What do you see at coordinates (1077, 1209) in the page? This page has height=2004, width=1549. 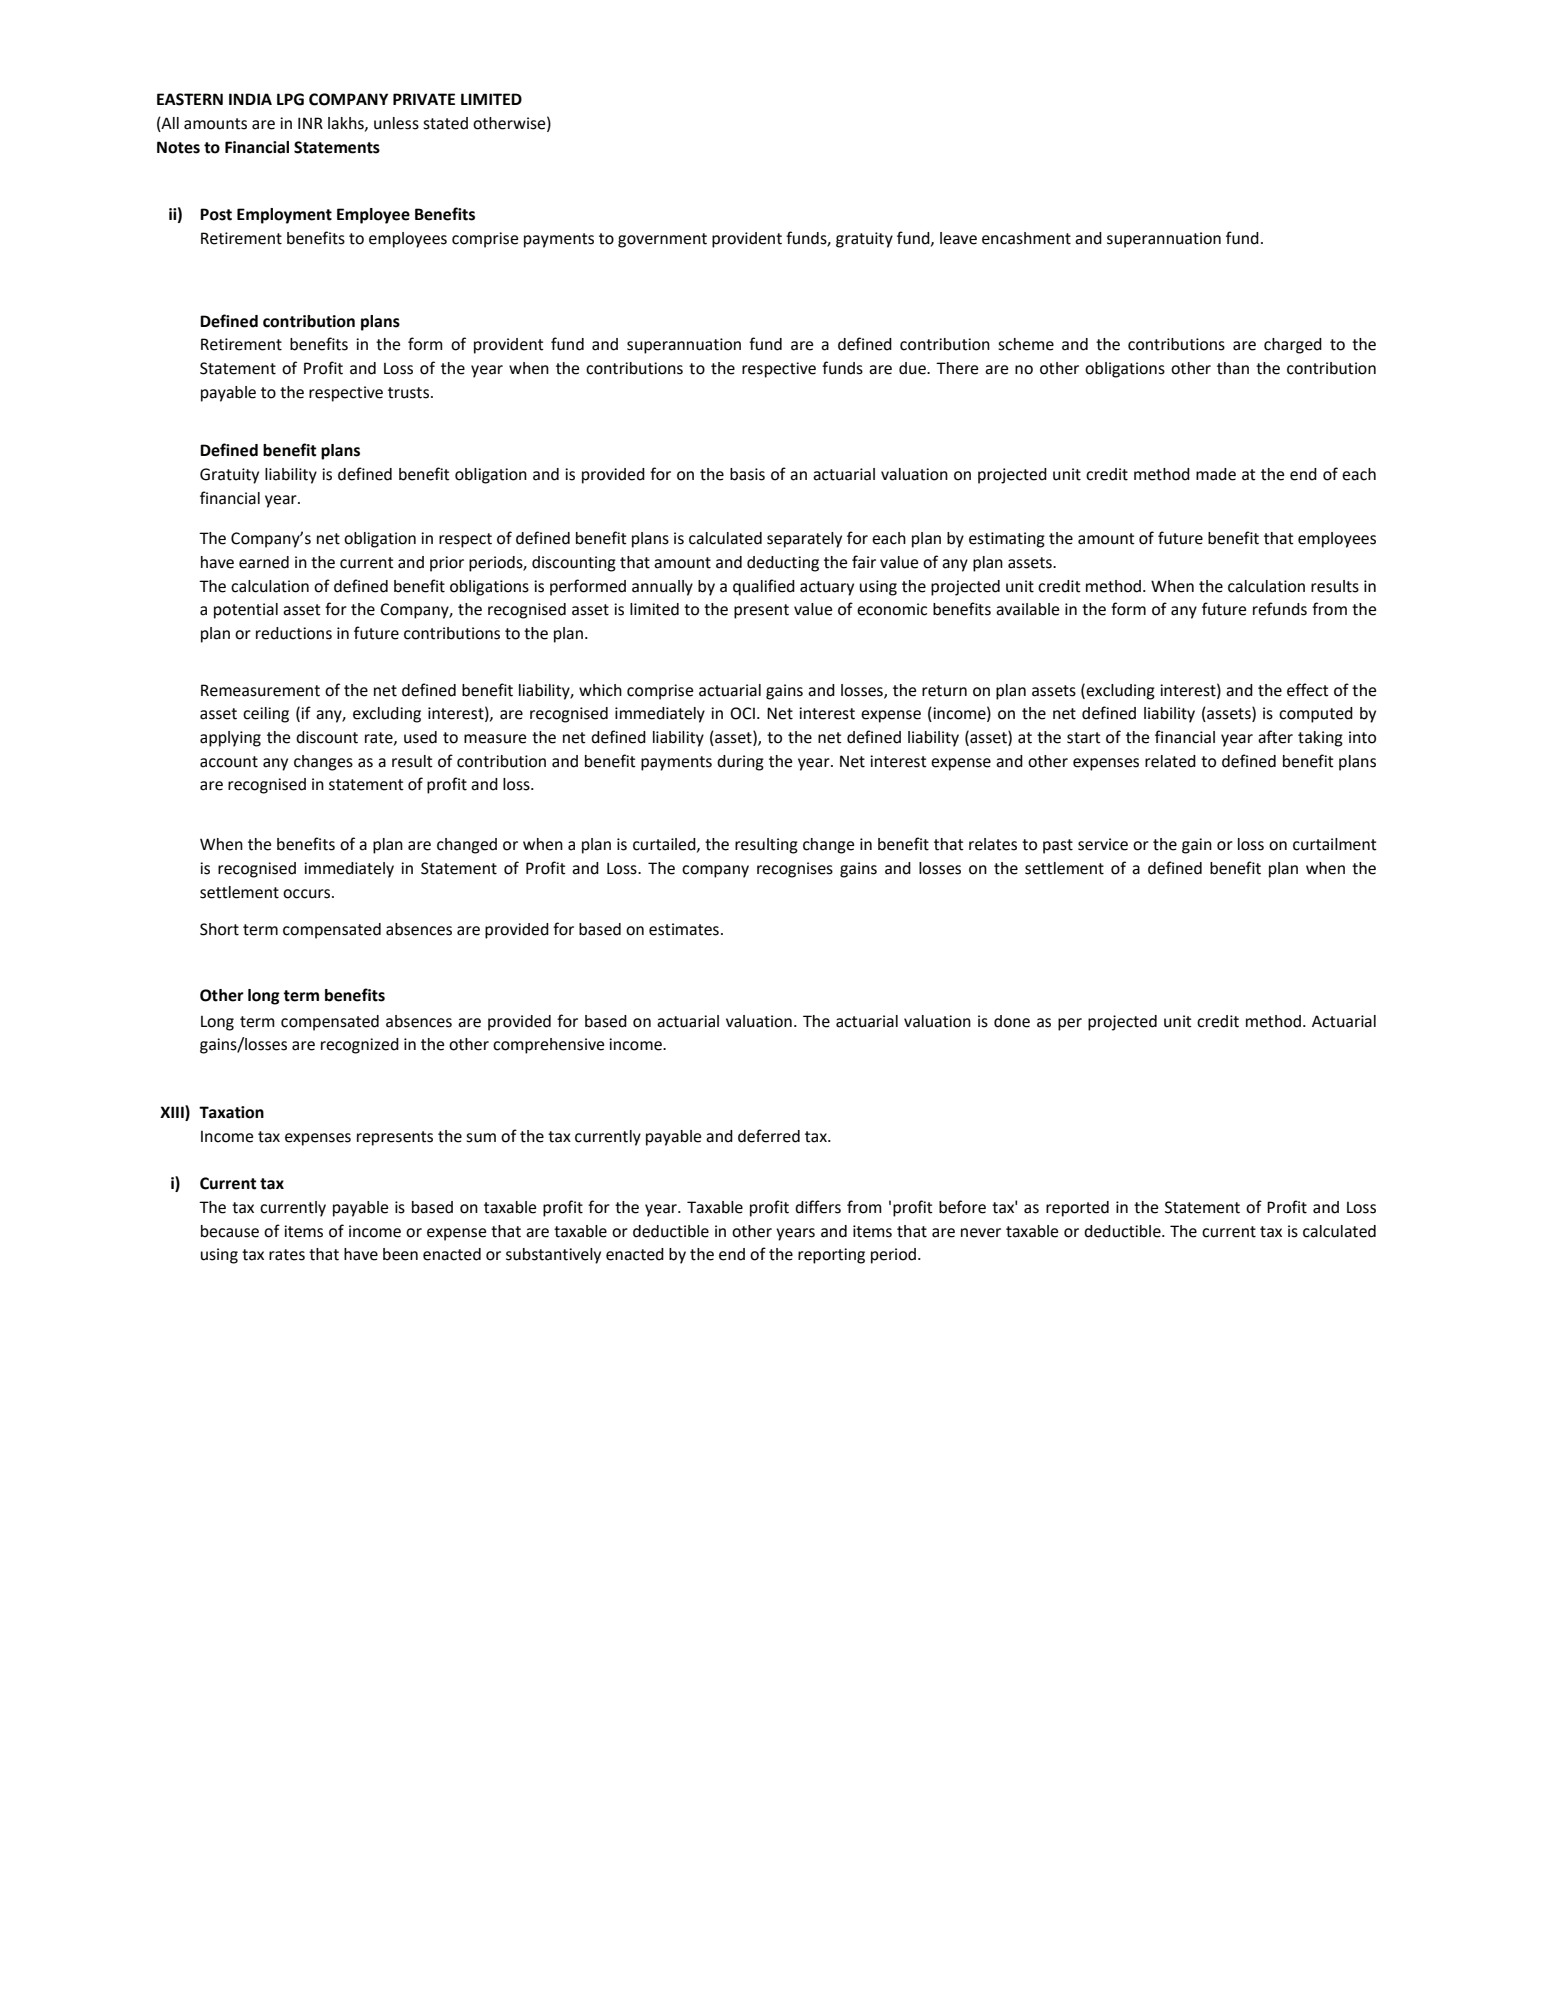 I see `reported` at bounding box center [1077, 1209].
